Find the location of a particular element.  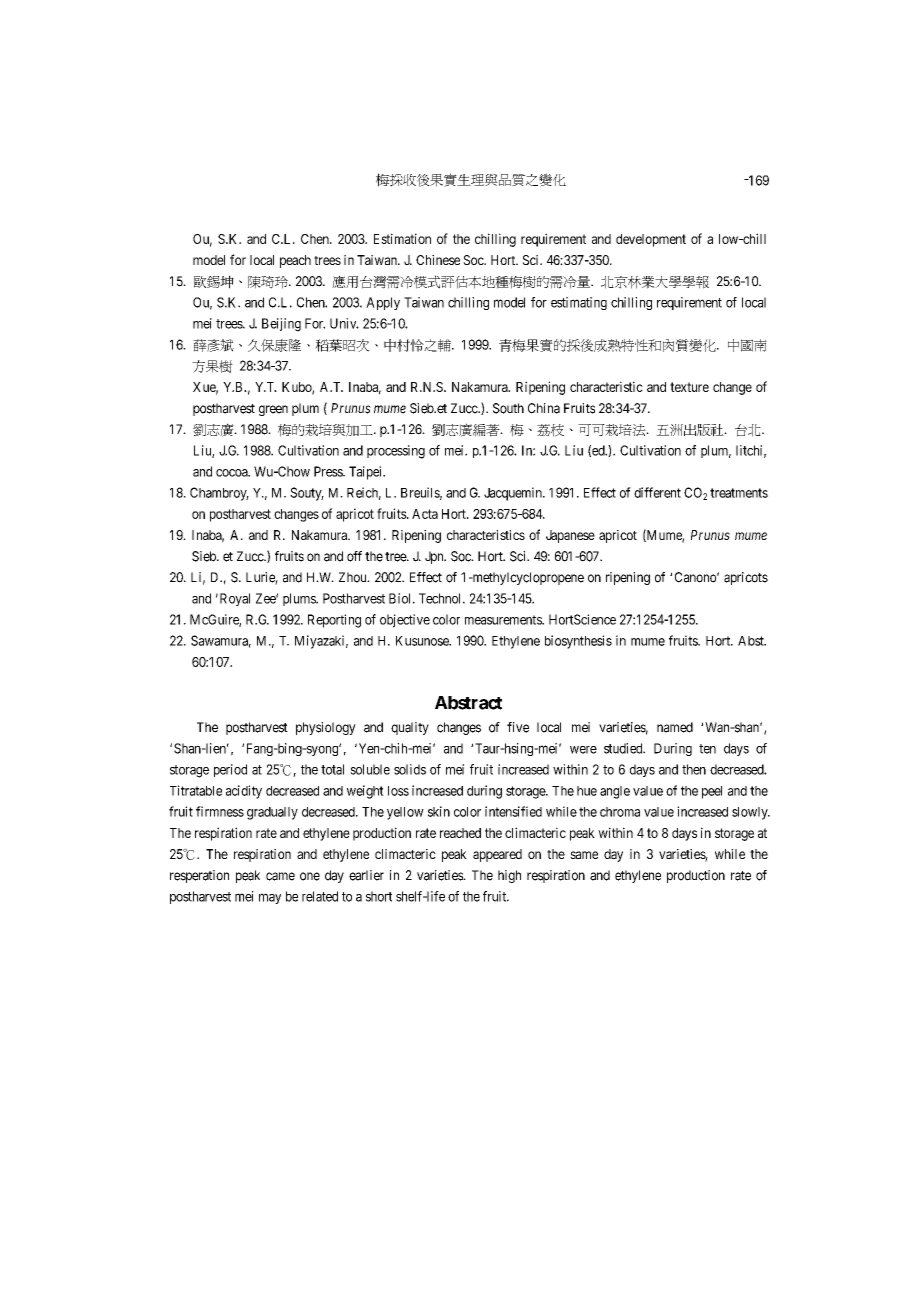

biosynthesis is located at coordinates (578, 642).
